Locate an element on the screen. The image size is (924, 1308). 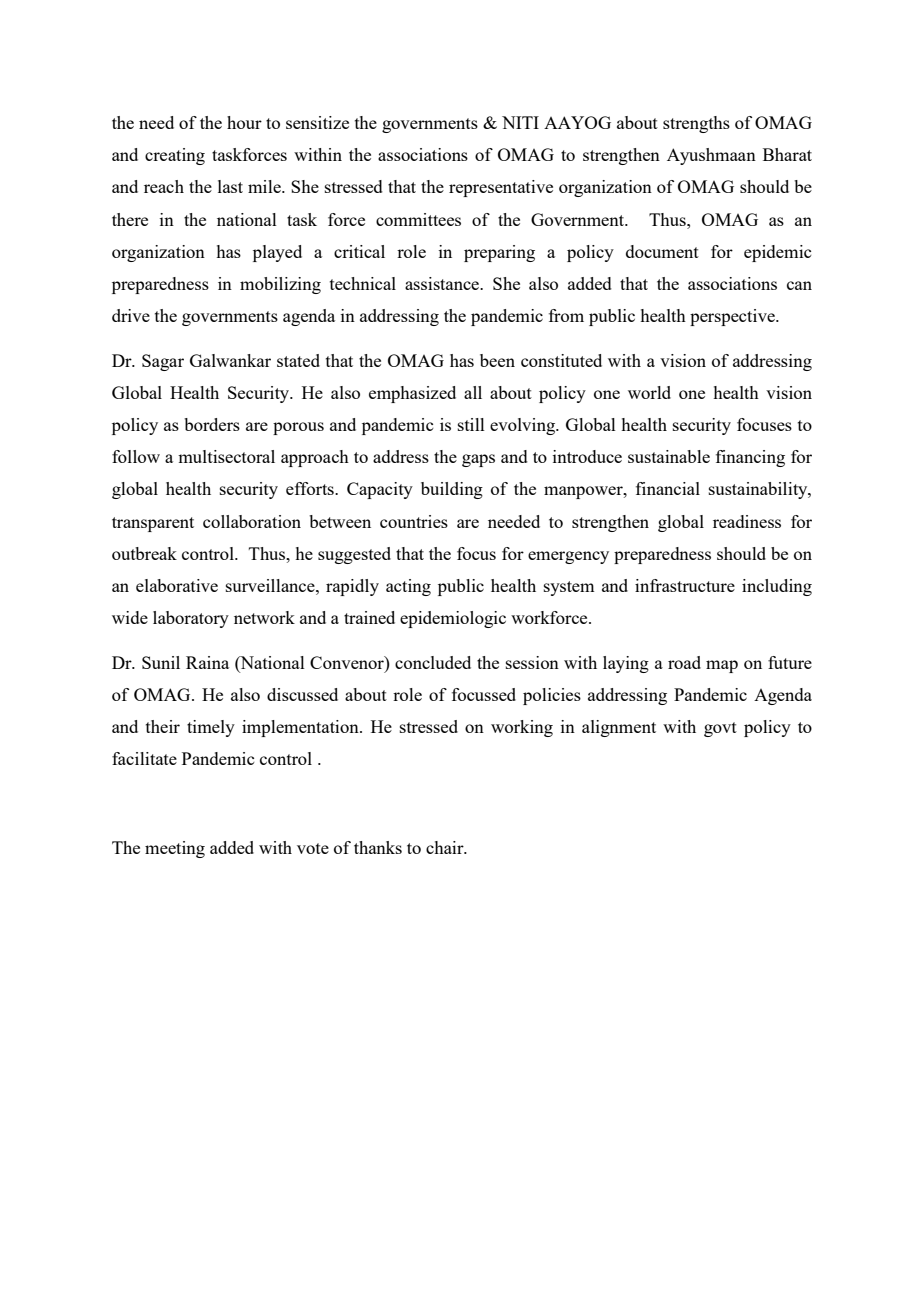
financial is located at coordinates (668, 488).
